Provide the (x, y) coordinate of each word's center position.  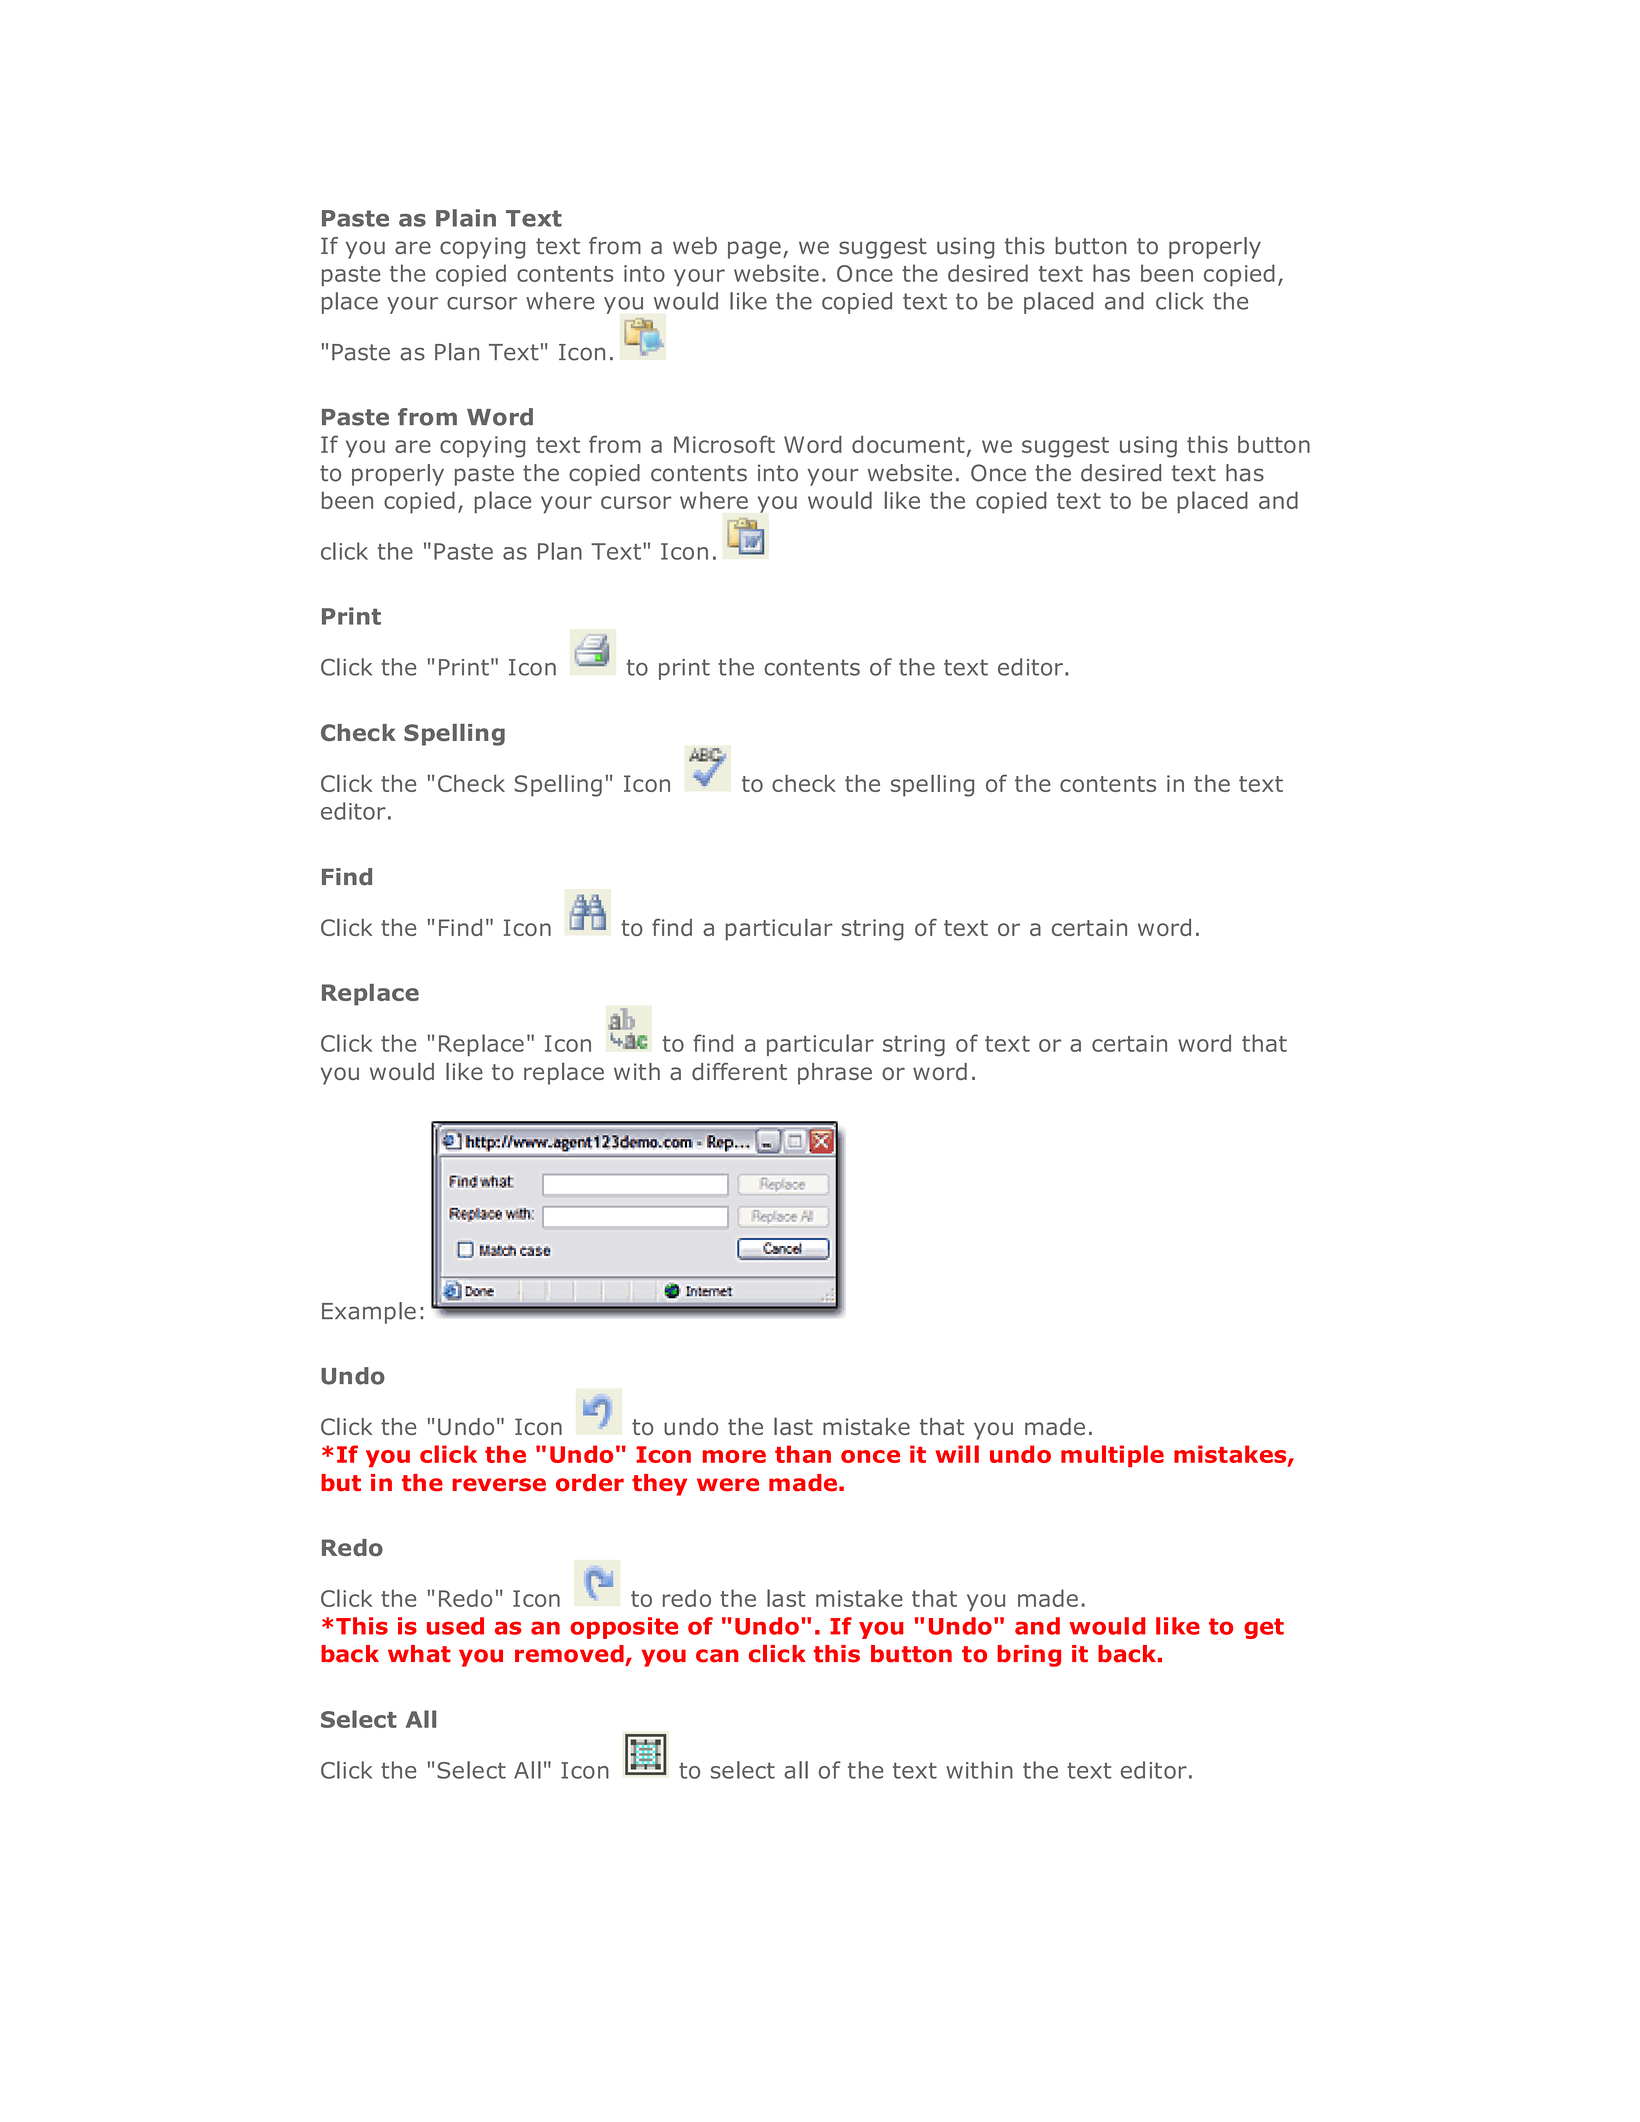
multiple (1112, 1456)
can (717, 1656)
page (754, 250)
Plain (466, 218)
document (908, 444)
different (739, 1071)
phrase (835, 1074)
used (455, 1626)
